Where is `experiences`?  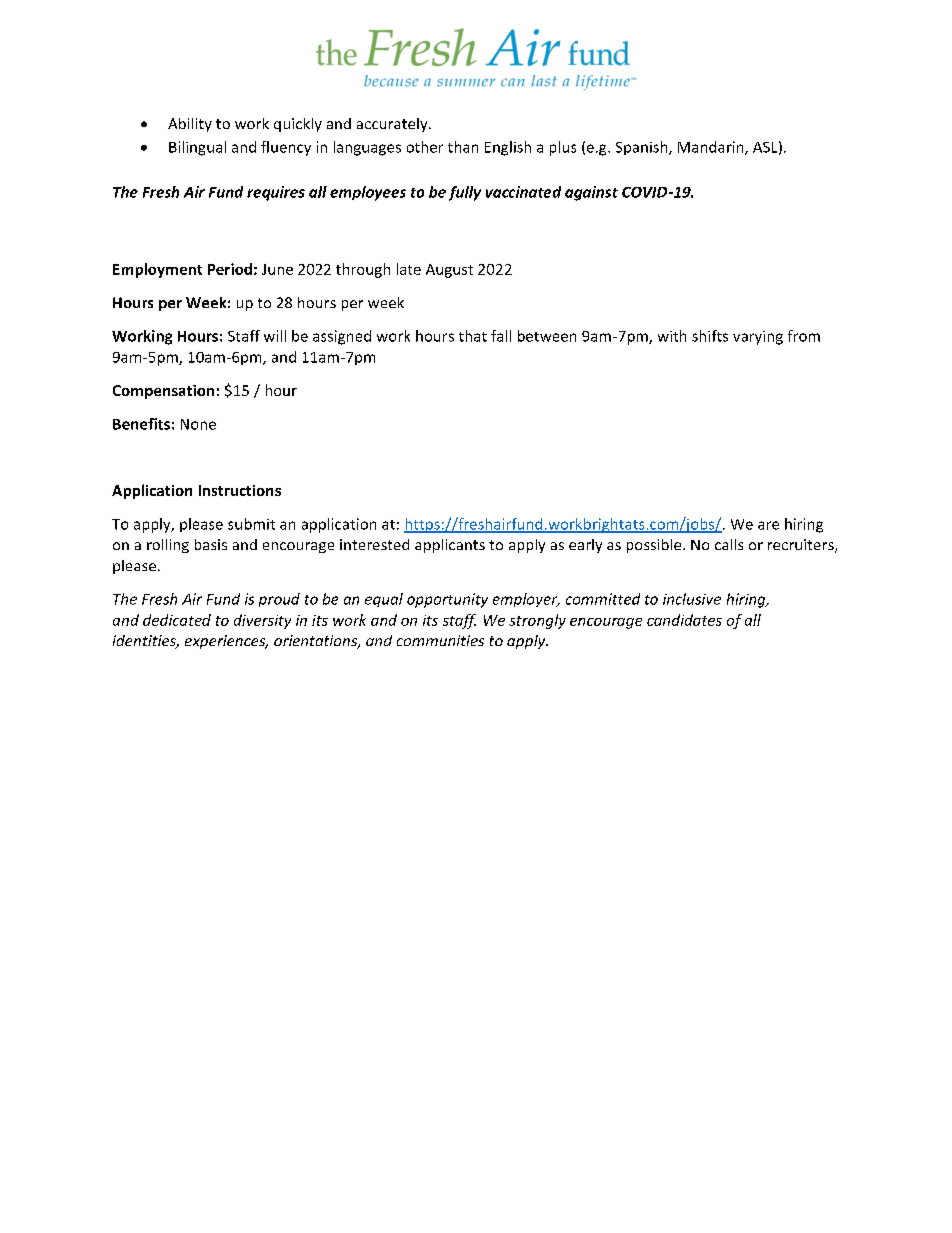
experiences is located at coordinates (226, 642).
